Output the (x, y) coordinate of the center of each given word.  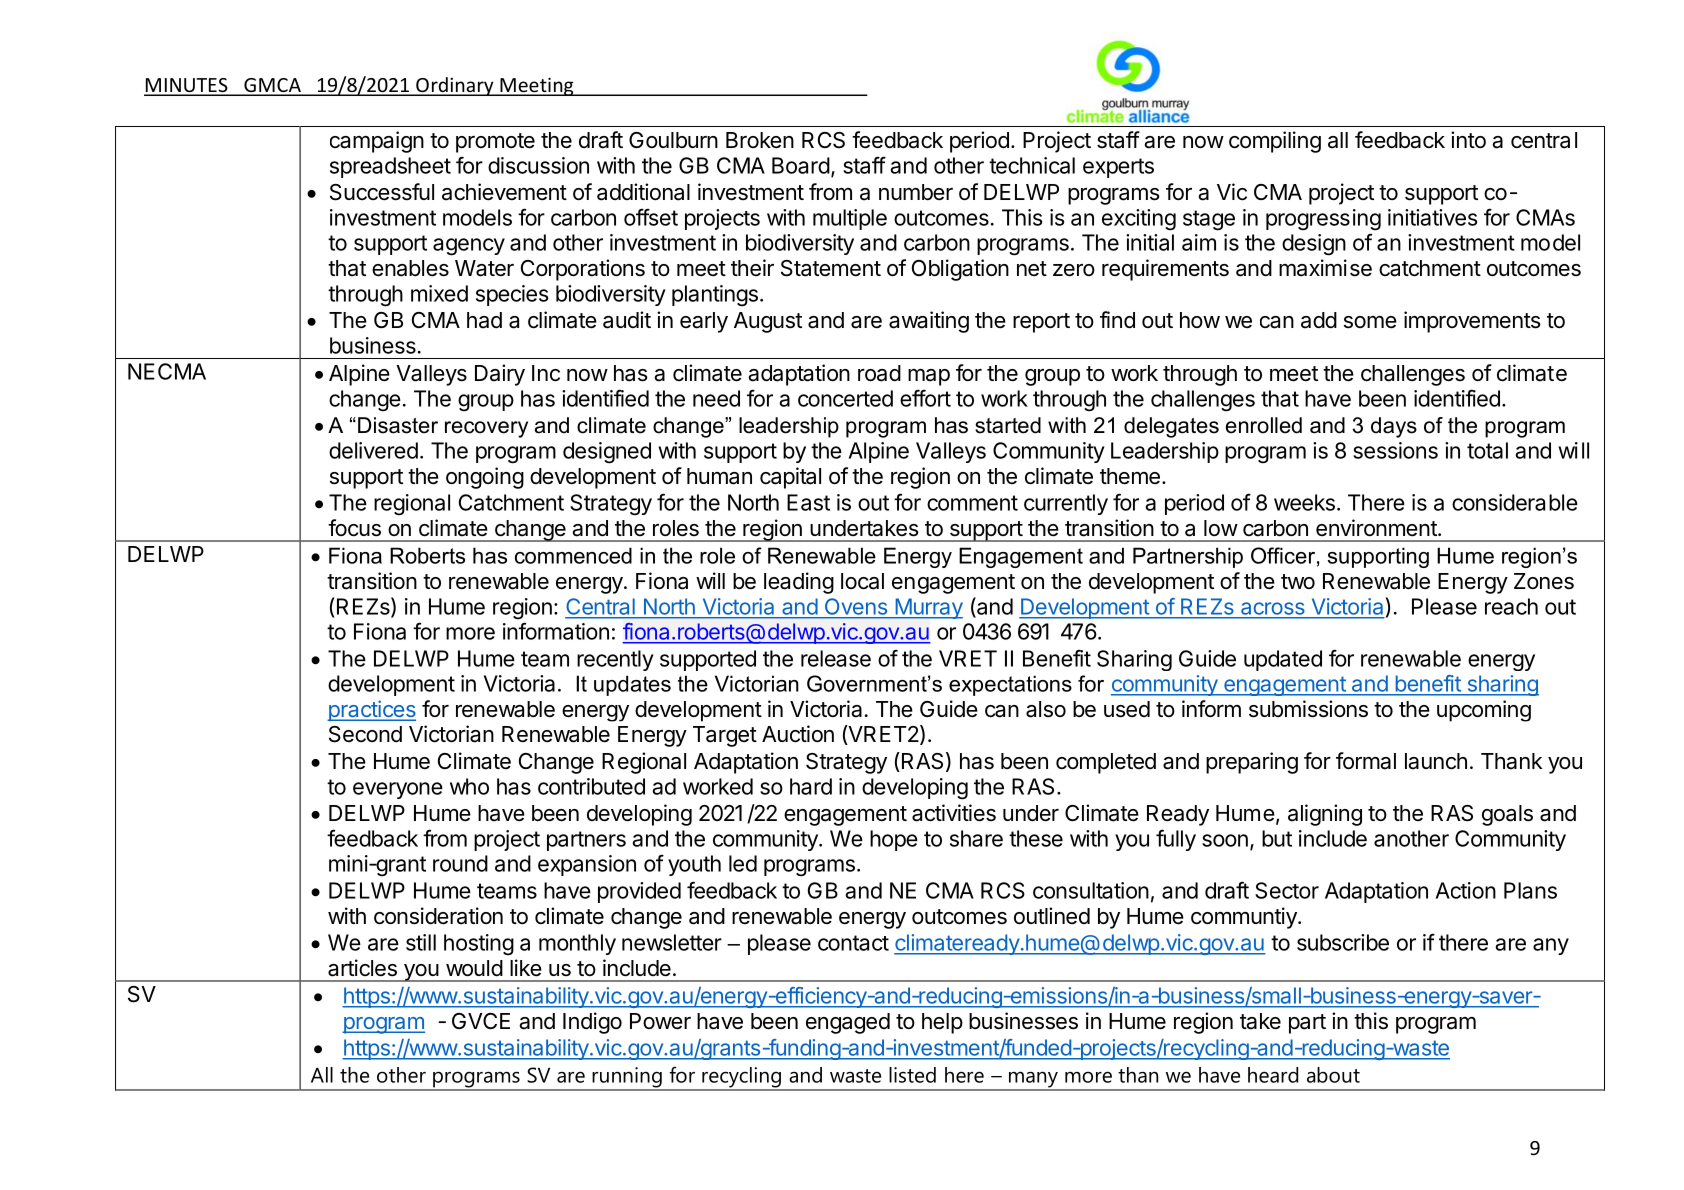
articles (362, 968)
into (1468, 140)
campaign (377, 142)
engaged (848, 1023)
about (1333, 1075)
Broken (760, 140)
